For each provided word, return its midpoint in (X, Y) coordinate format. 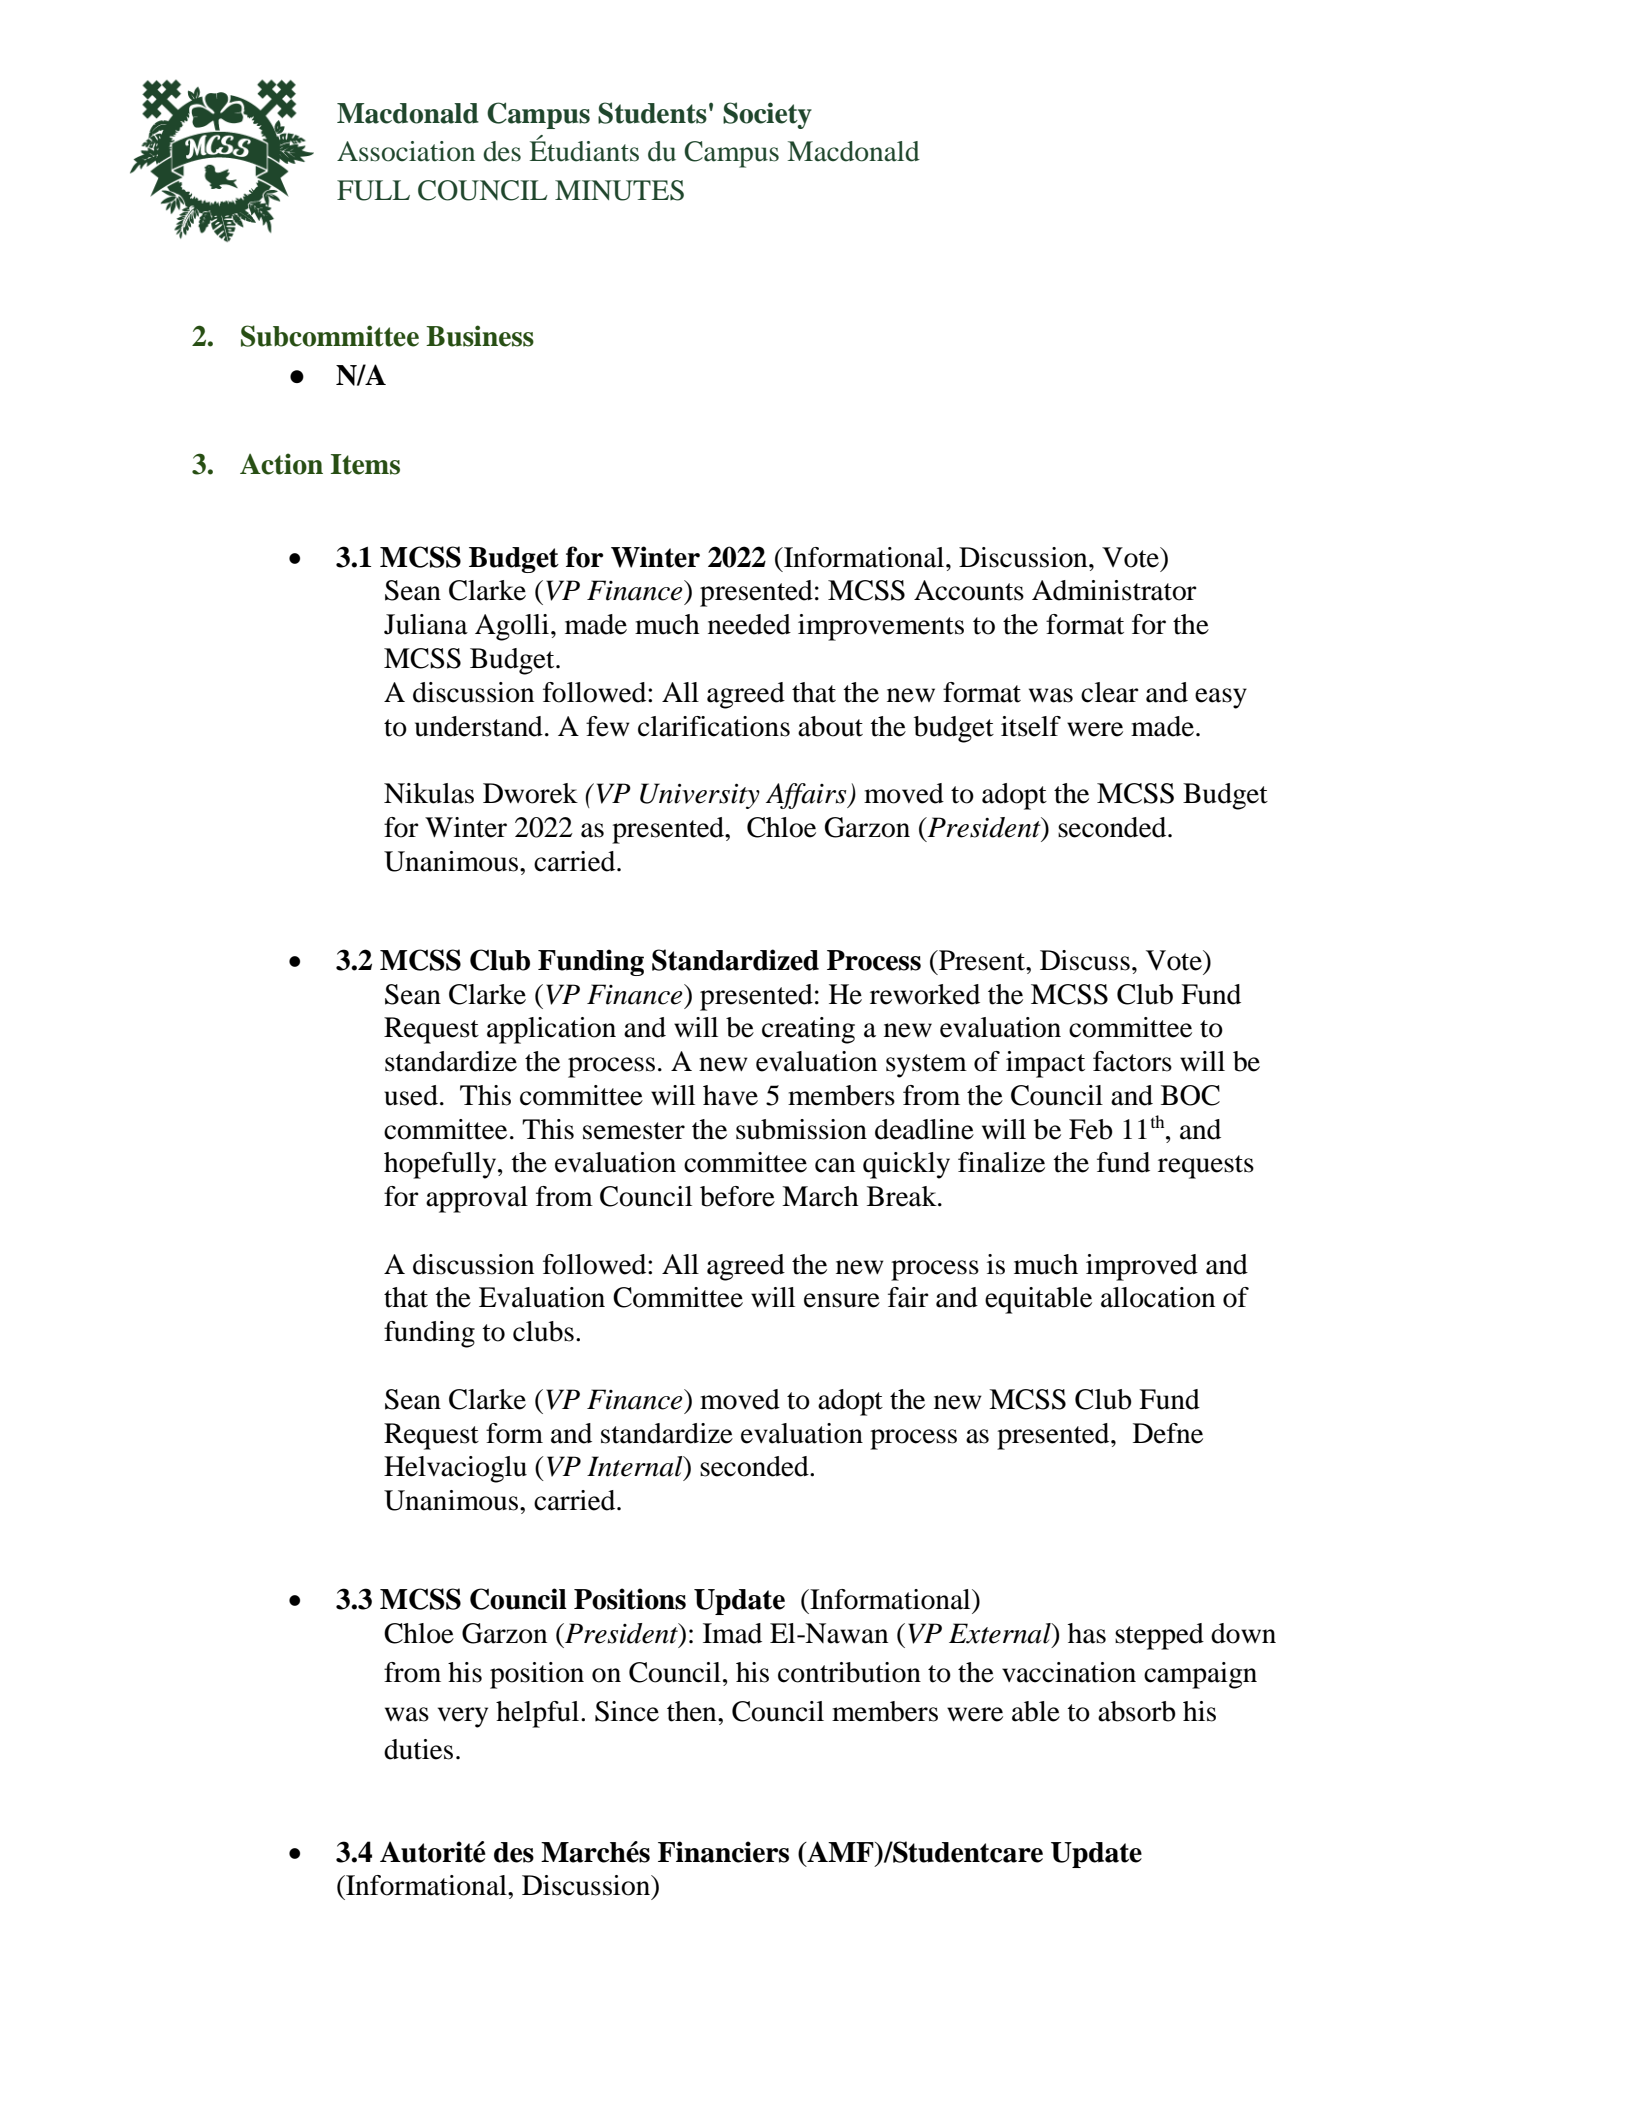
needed (749, 624)
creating (808, 1030)
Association (406, 151)
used (411, 1095)
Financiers (723, 1852)
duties (418, 1749)
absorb (1137, 1711)
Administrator (1114, 590)
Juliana (426, 624)
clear (1110, 692)
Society (767, 115)
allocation (1158, 1297)
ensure (842, 1300)
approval (477, 1199)
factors (1132, 1061)
